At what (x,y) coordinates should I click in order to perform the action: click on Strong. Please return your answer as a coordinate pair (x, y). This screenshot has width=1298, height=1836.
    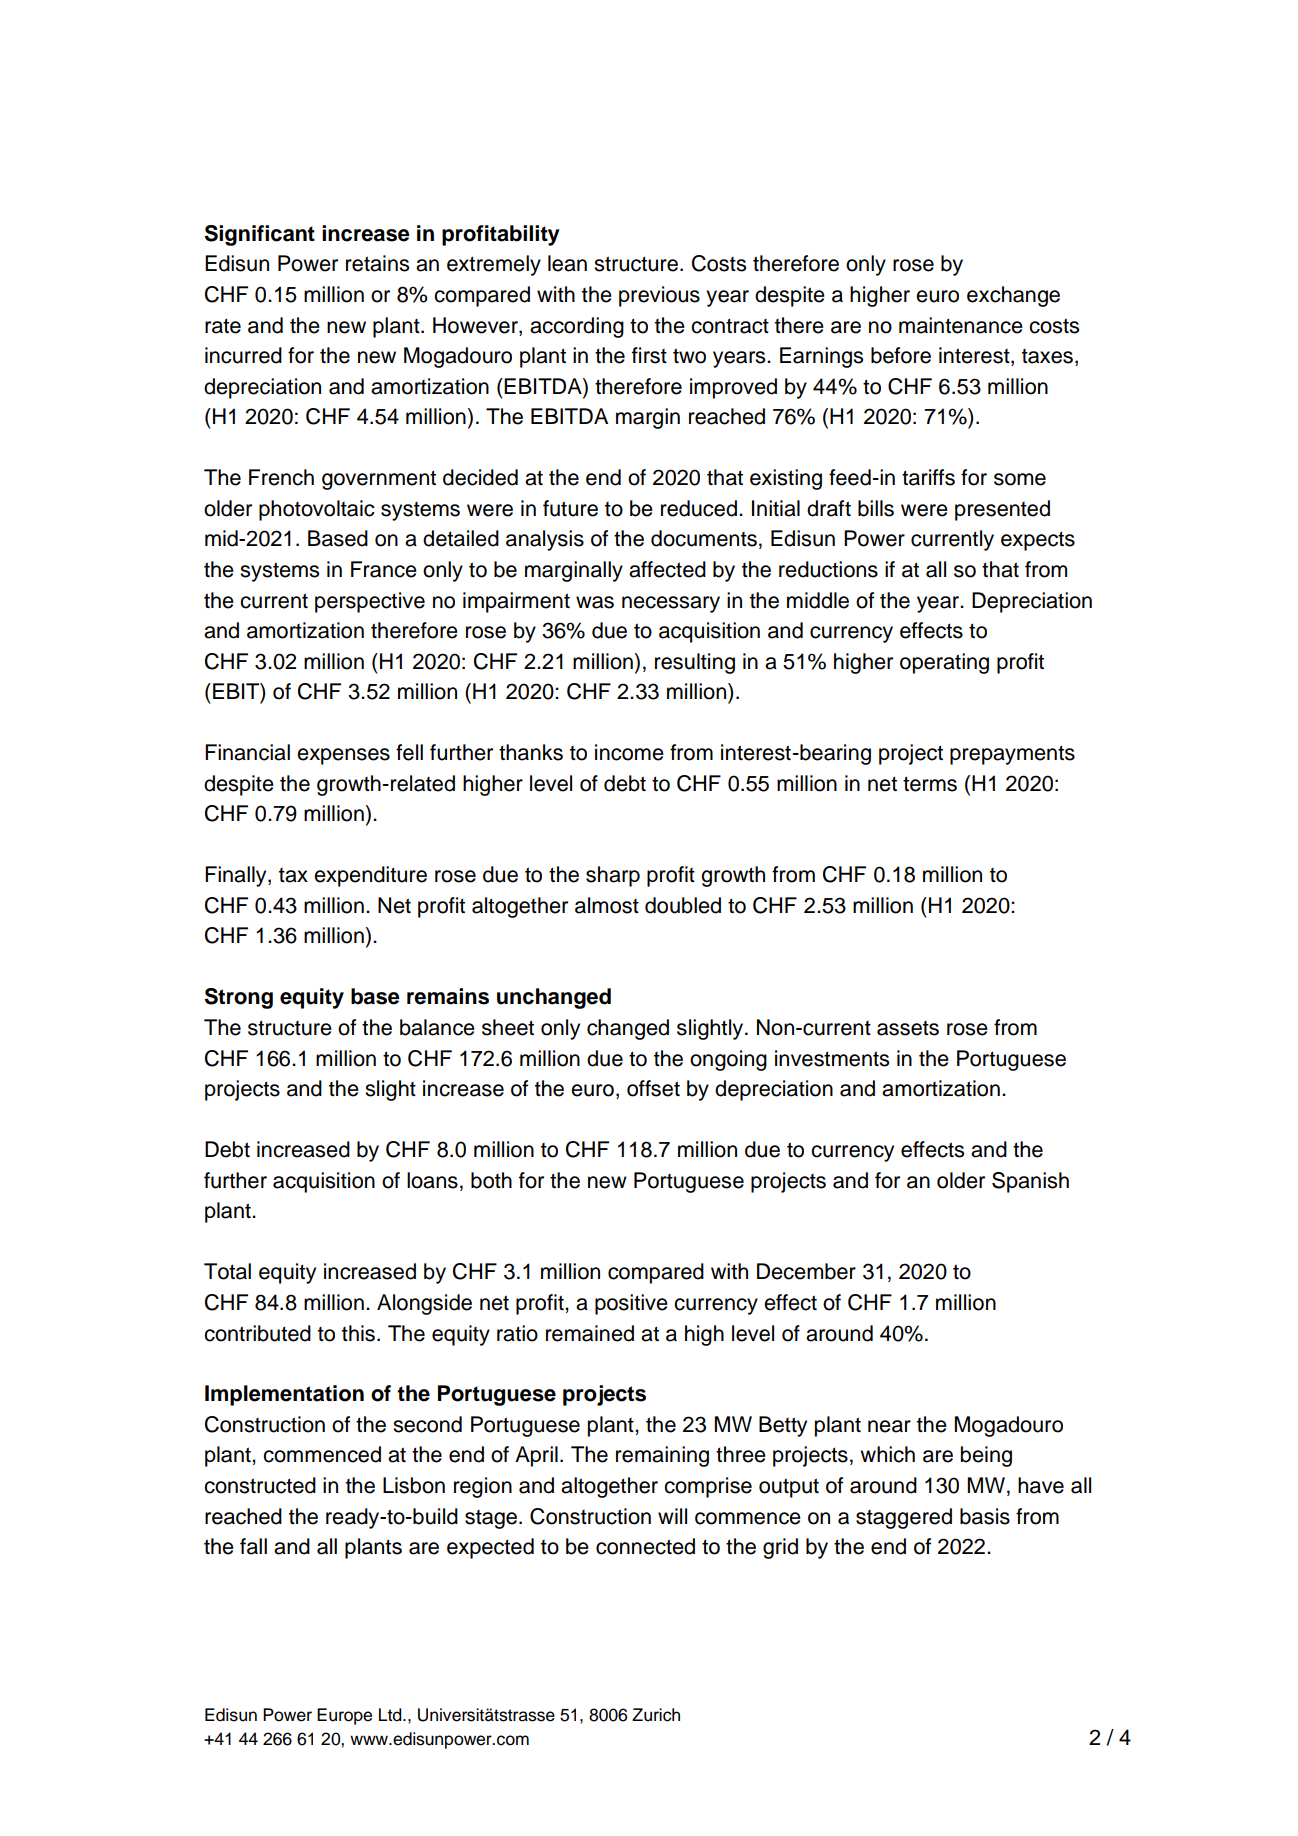
    Looking at the image, I should click on (239, 998).
